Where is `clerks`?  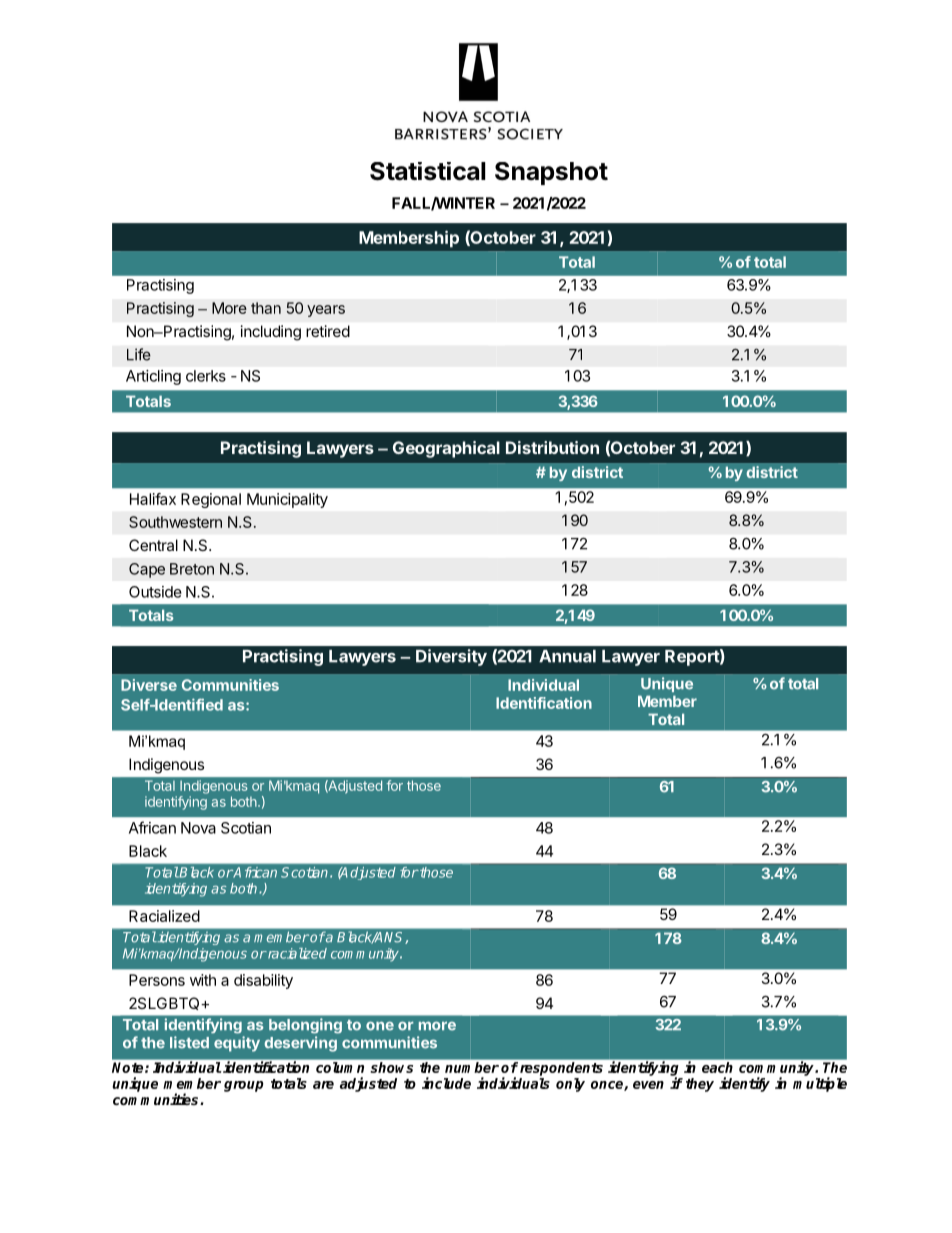 clerks is located at coordinates (206, 376).
